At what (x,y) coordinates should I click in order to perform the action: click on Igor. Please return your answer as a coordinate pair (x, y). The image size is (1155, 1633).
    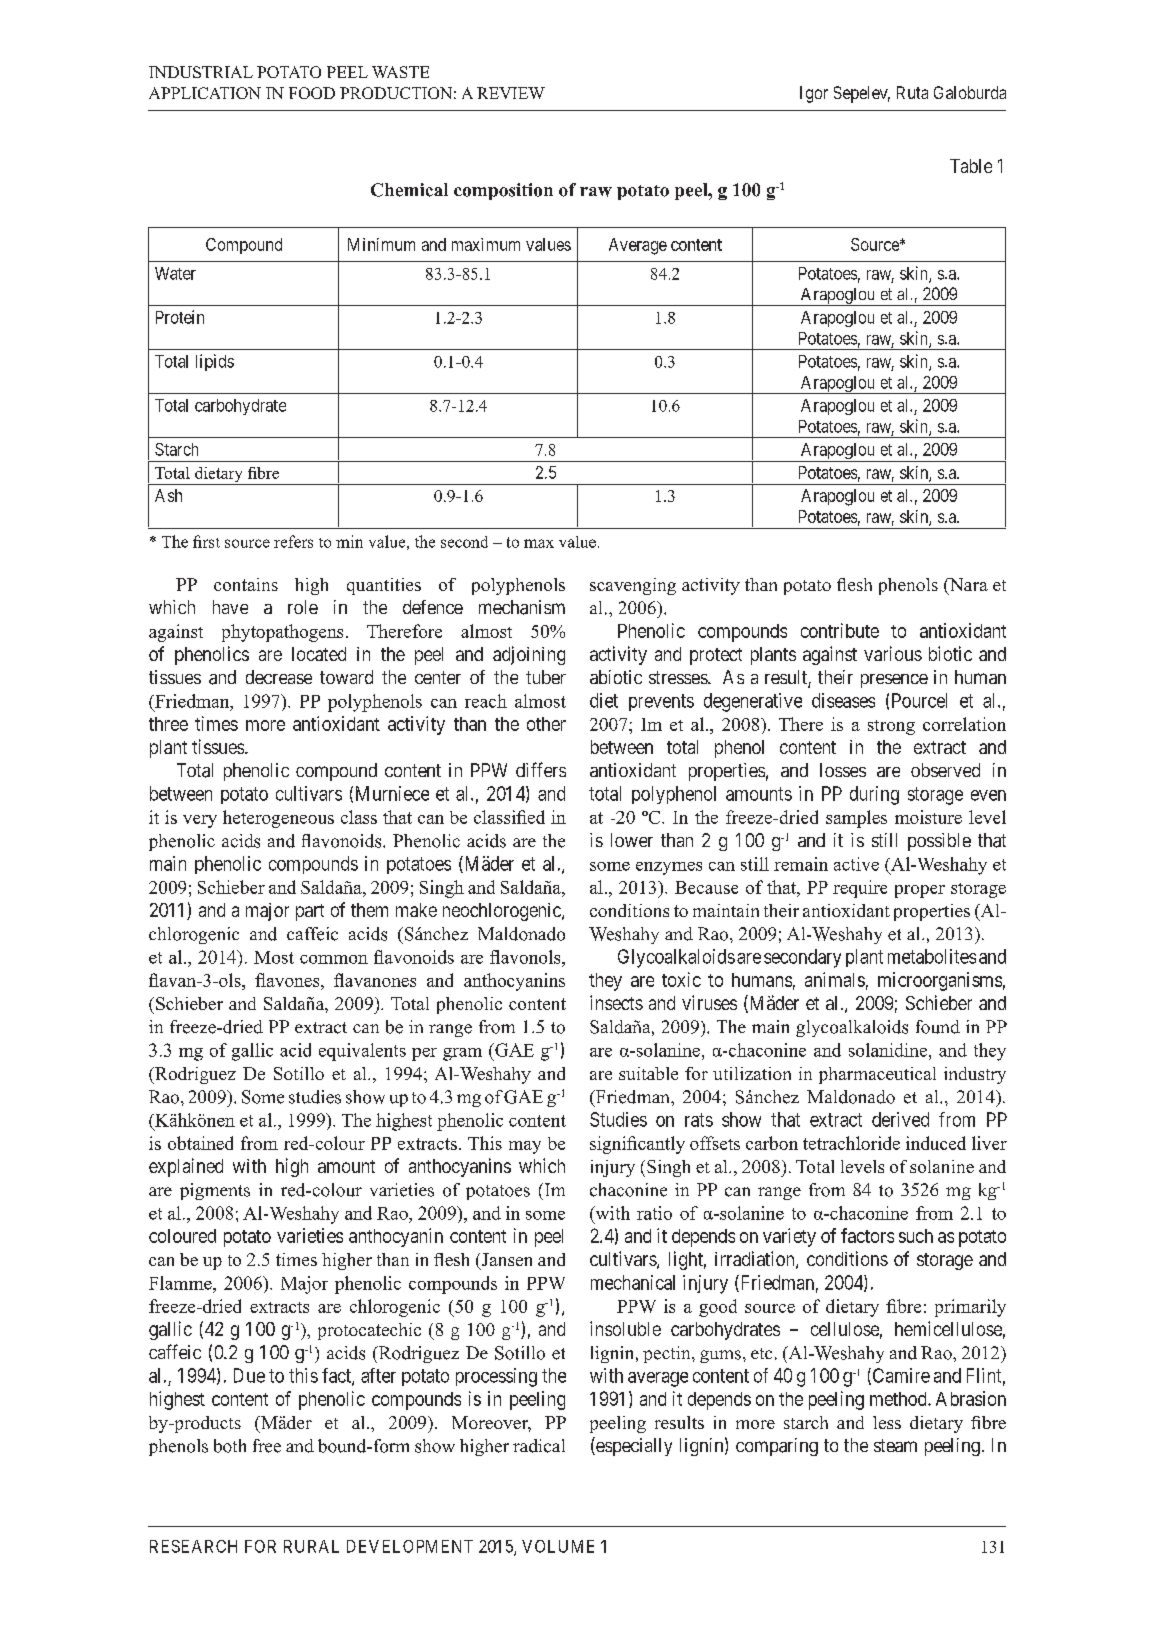
    Looking at the image, I should click on (814, 94).
